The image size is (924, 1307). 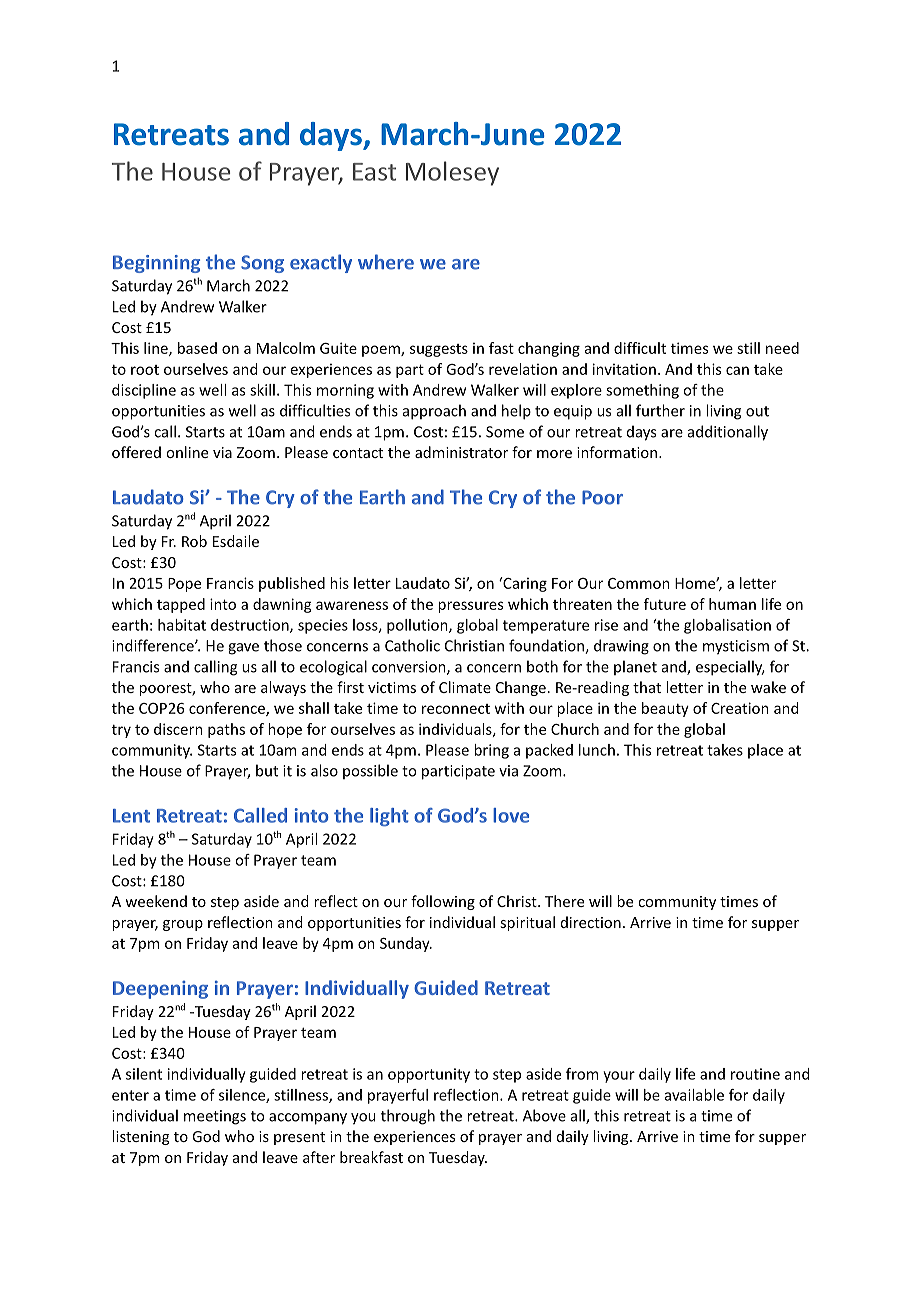 What do you see at coordinates (215, 1117) in the screenshot?
I see `meetings` at bounding box center [215, 1117].
